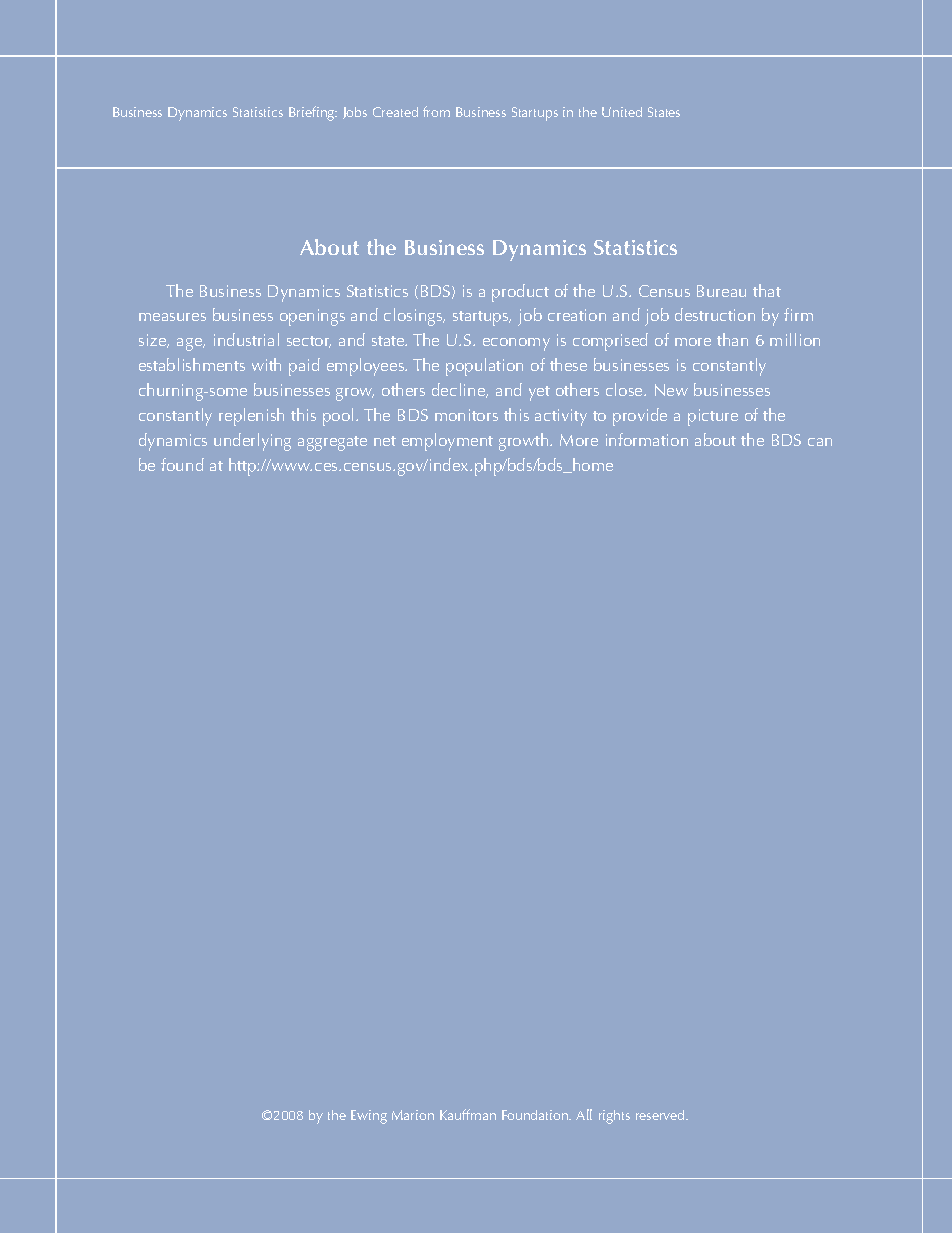  Describe the element at coordinates (369, 1117) in the screenshot. I see `Ewing` at that location.
